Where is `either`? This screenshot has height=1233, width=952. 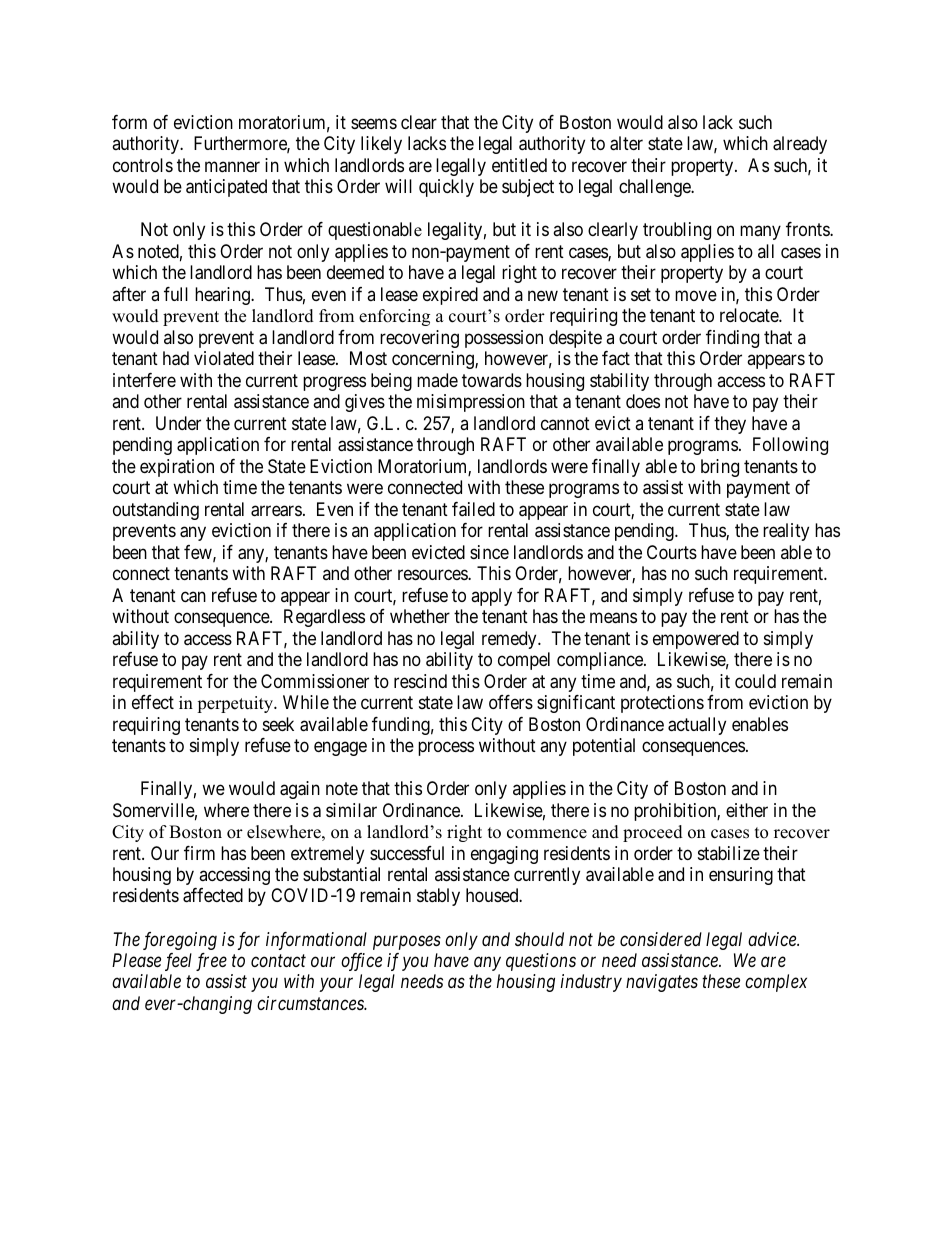 either is located at coordinates (747, 810).
